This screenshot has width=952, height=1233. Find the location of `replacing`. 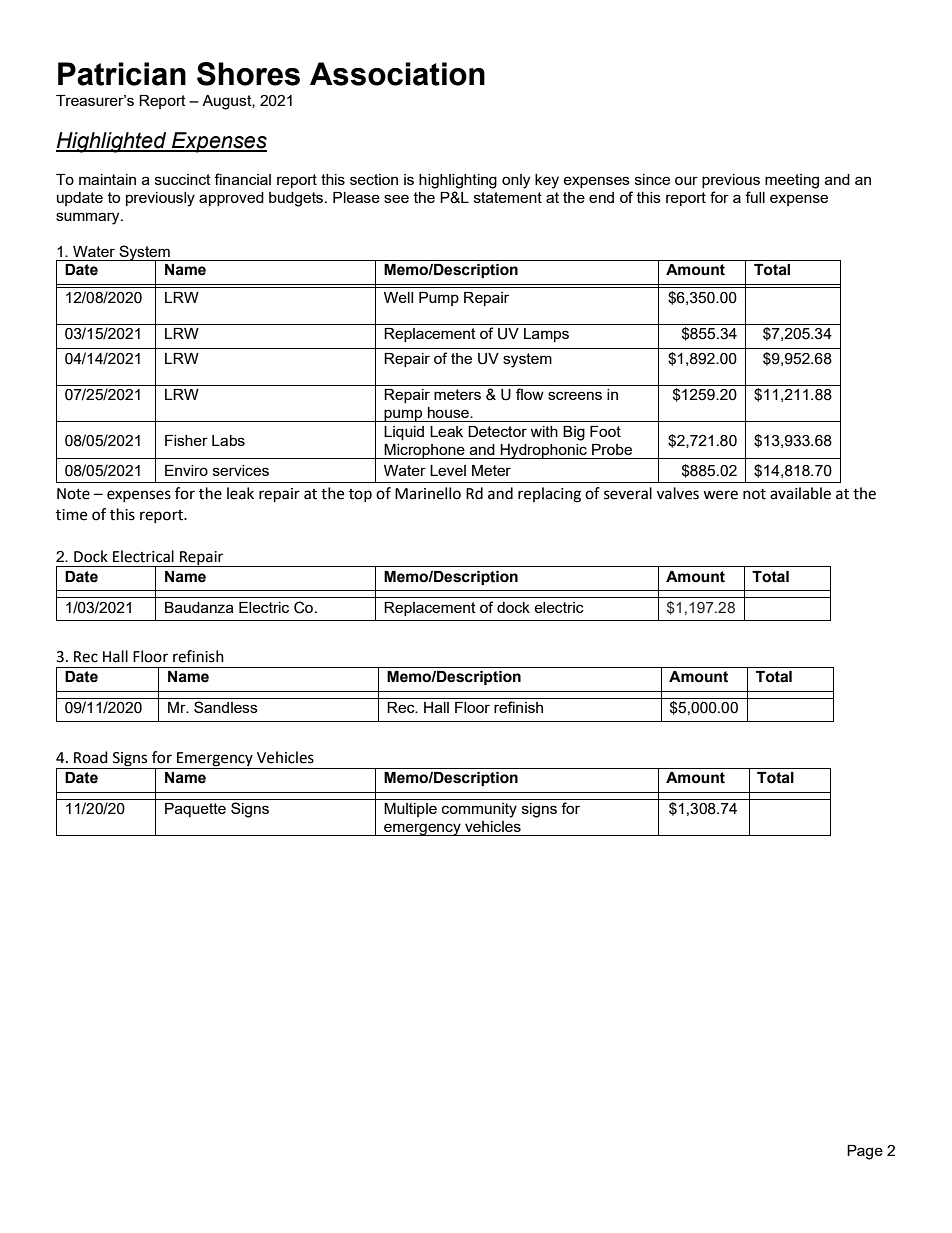

replacing is located at coordinates (549, 495).
